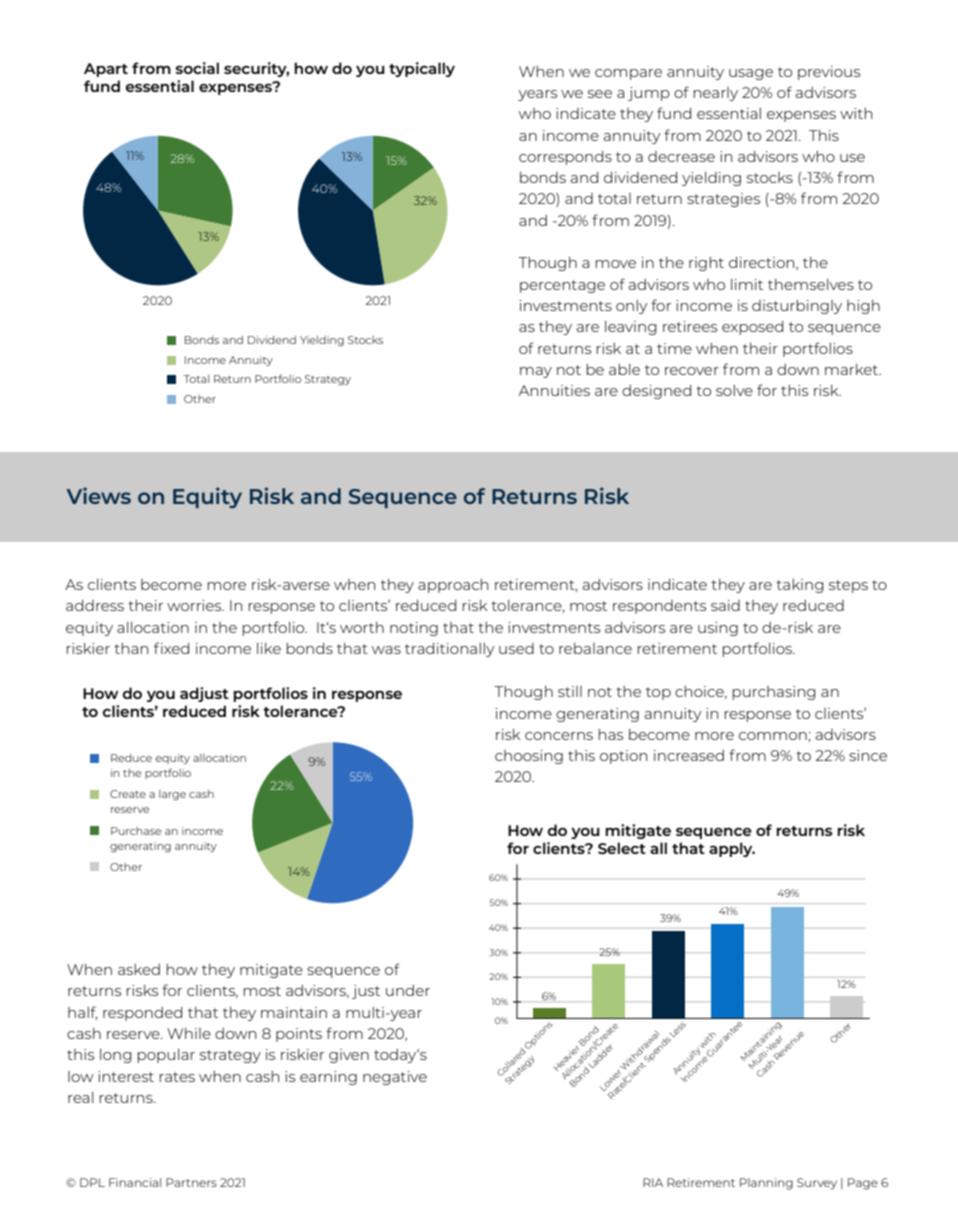  Describe the element at coordinates (732, 849) in the page. I see `apply` at that location.
